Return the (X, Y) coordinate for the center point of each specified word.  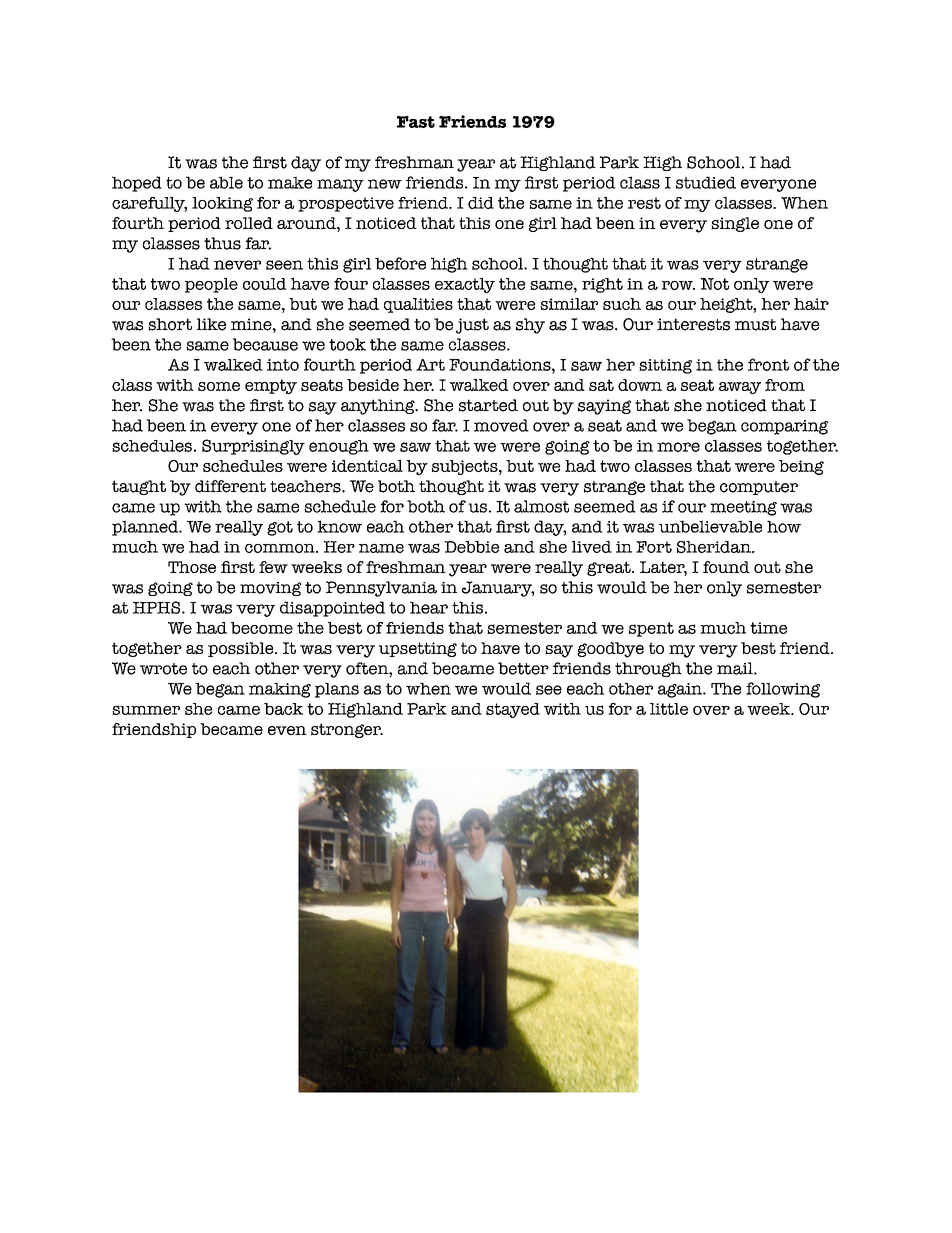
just (472, 326)
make (290, 182)
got (280, 528)
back (283, 709)
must (755, 325)
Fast (416, 122)
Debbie (472, 547)
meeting (743, 508)
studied (706, 182)
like (211, 324)
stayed (513, 710)
